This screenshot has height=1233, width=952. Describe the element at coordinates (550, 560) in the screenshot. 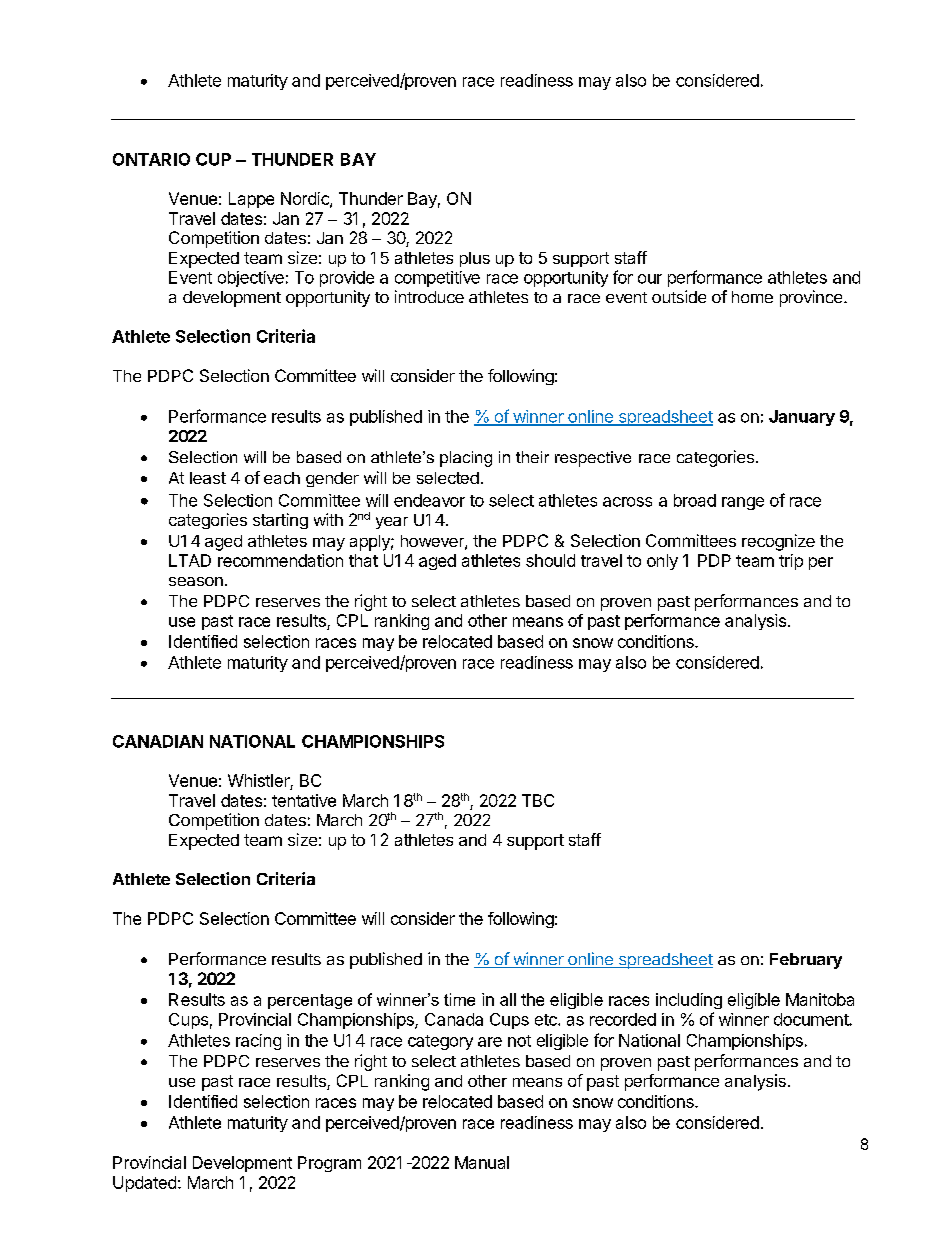

I see `should` at that location.
